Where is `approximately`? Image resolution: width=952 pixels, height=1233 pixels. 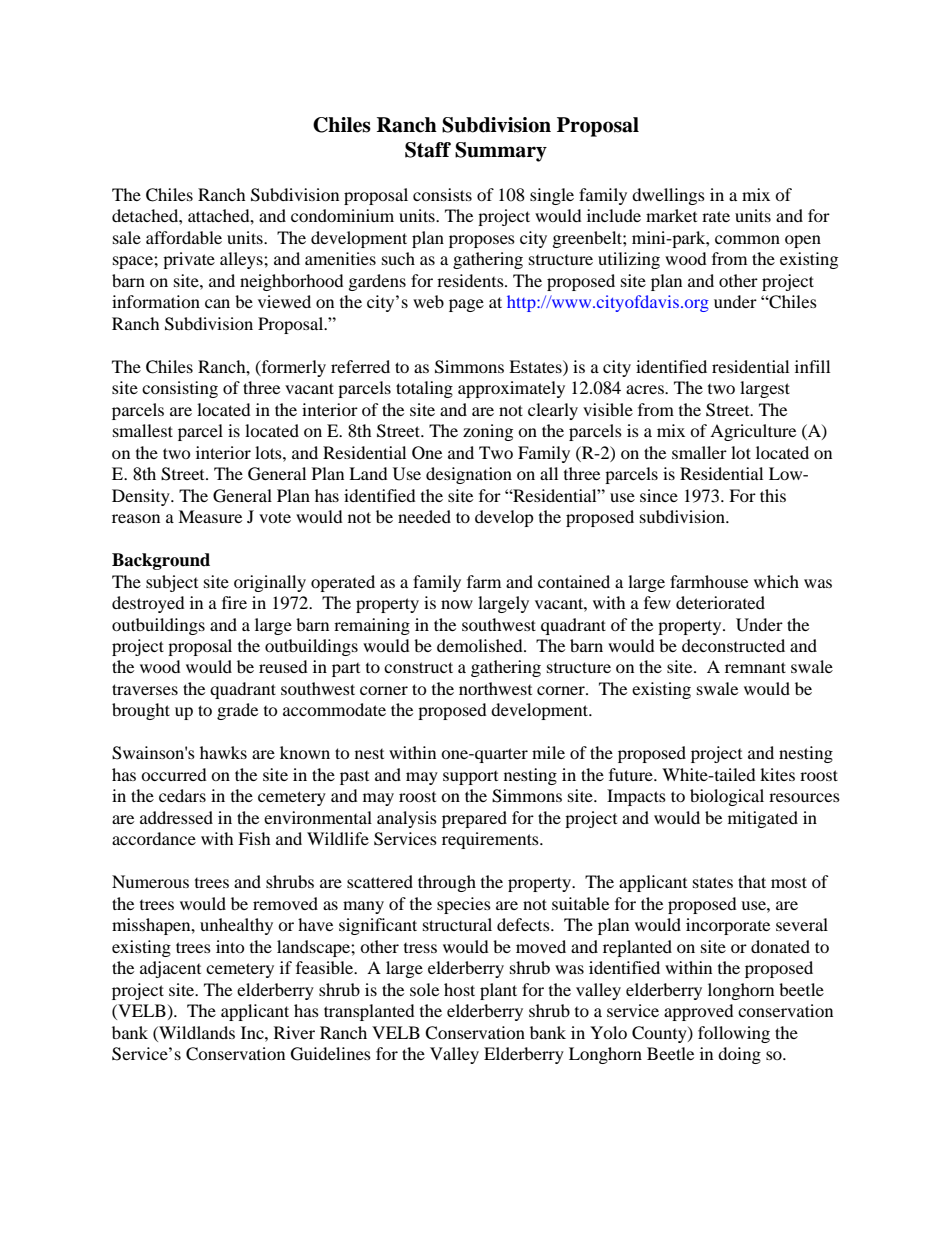 approximately is located at coordinates (511, 389).
